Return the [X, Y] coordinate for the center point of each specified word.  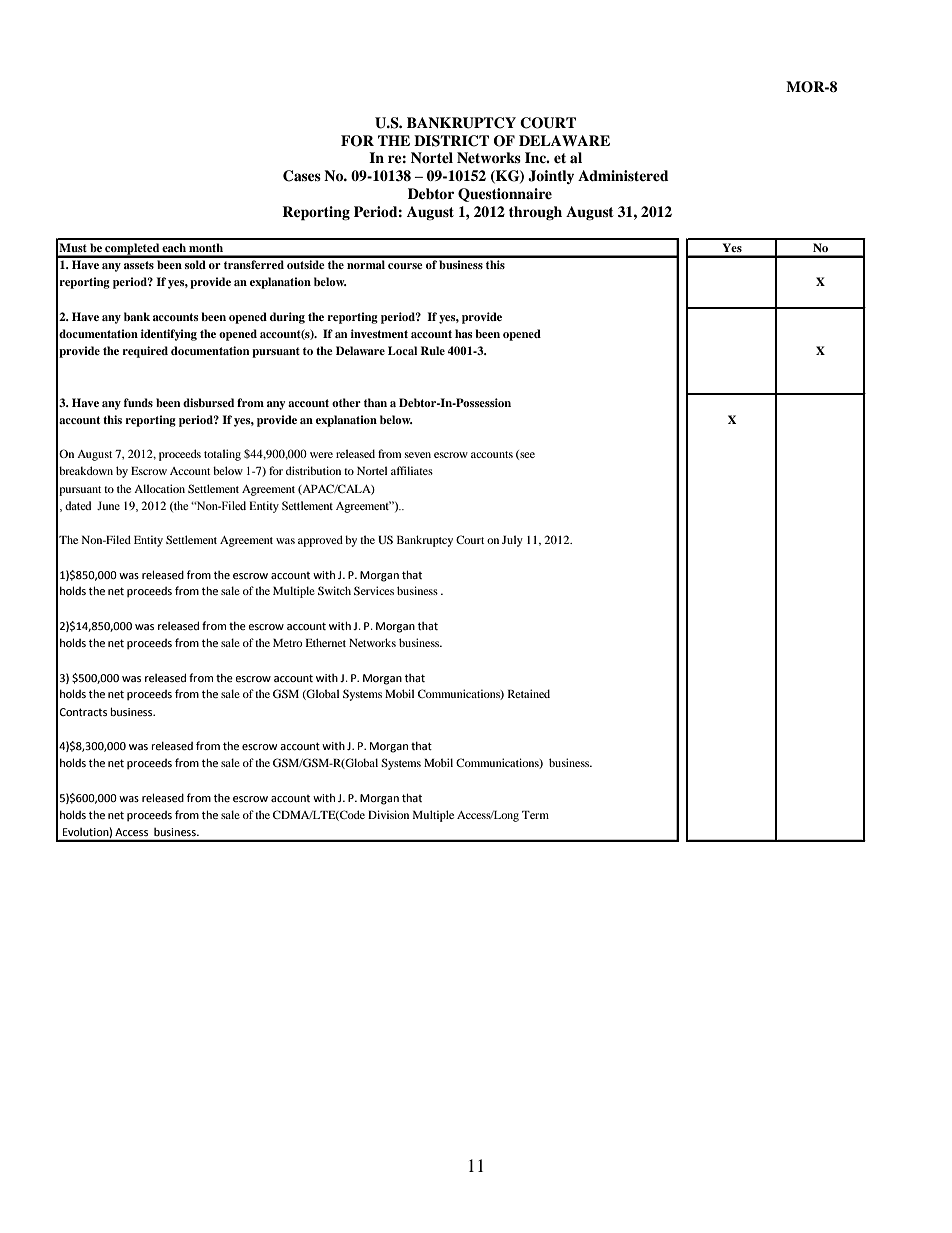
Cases [302, 176]
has [464, 333]
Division [388, 814]
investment [379, 333]
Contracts [83, 712]
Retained [529, 693]
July [512, 541]
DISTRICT [451, 141]
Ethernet [325, 642]
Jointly [551, 177]
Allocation [159, 488]
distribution [313, 470]
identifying [169, 335]
